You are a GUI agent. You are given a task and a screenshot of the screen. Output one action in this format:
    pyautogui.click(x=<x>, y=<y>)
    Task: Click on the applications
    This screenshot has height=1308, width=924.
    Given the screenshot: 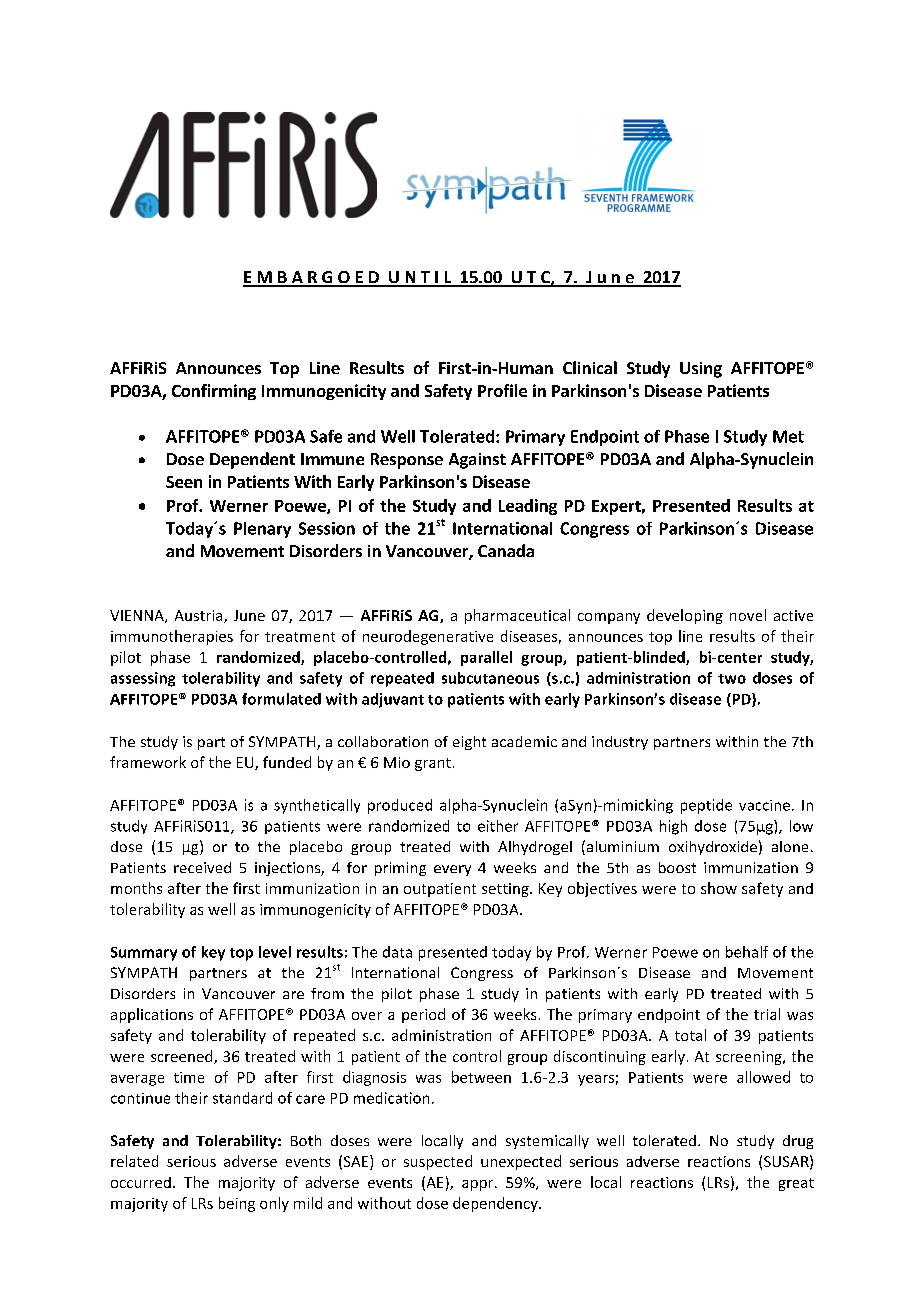 What is the action you would take?
    pyautogui.click(x=152, y=1015)
